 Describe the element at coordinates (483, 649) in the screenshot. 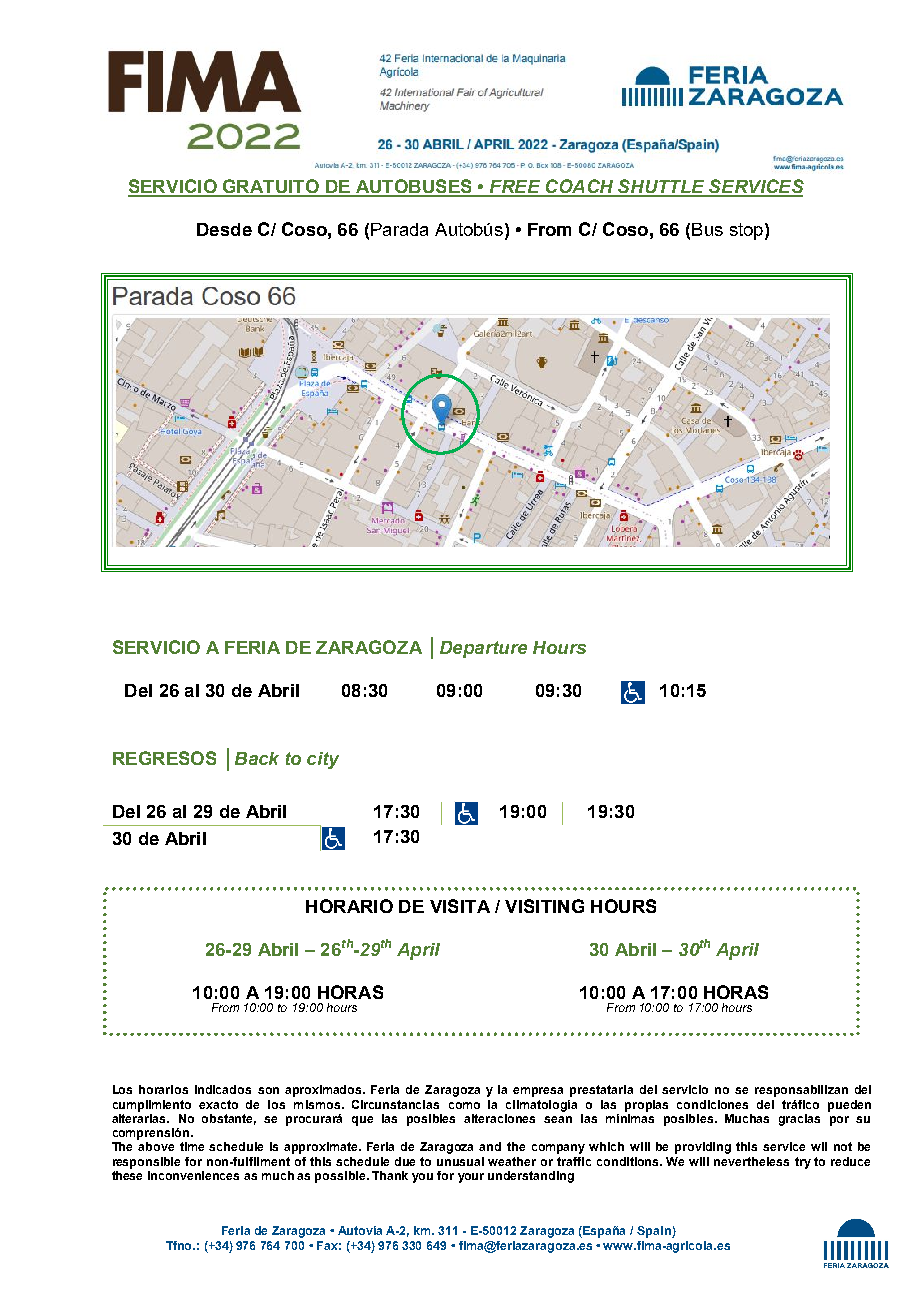

I see `Departure` at that location.
